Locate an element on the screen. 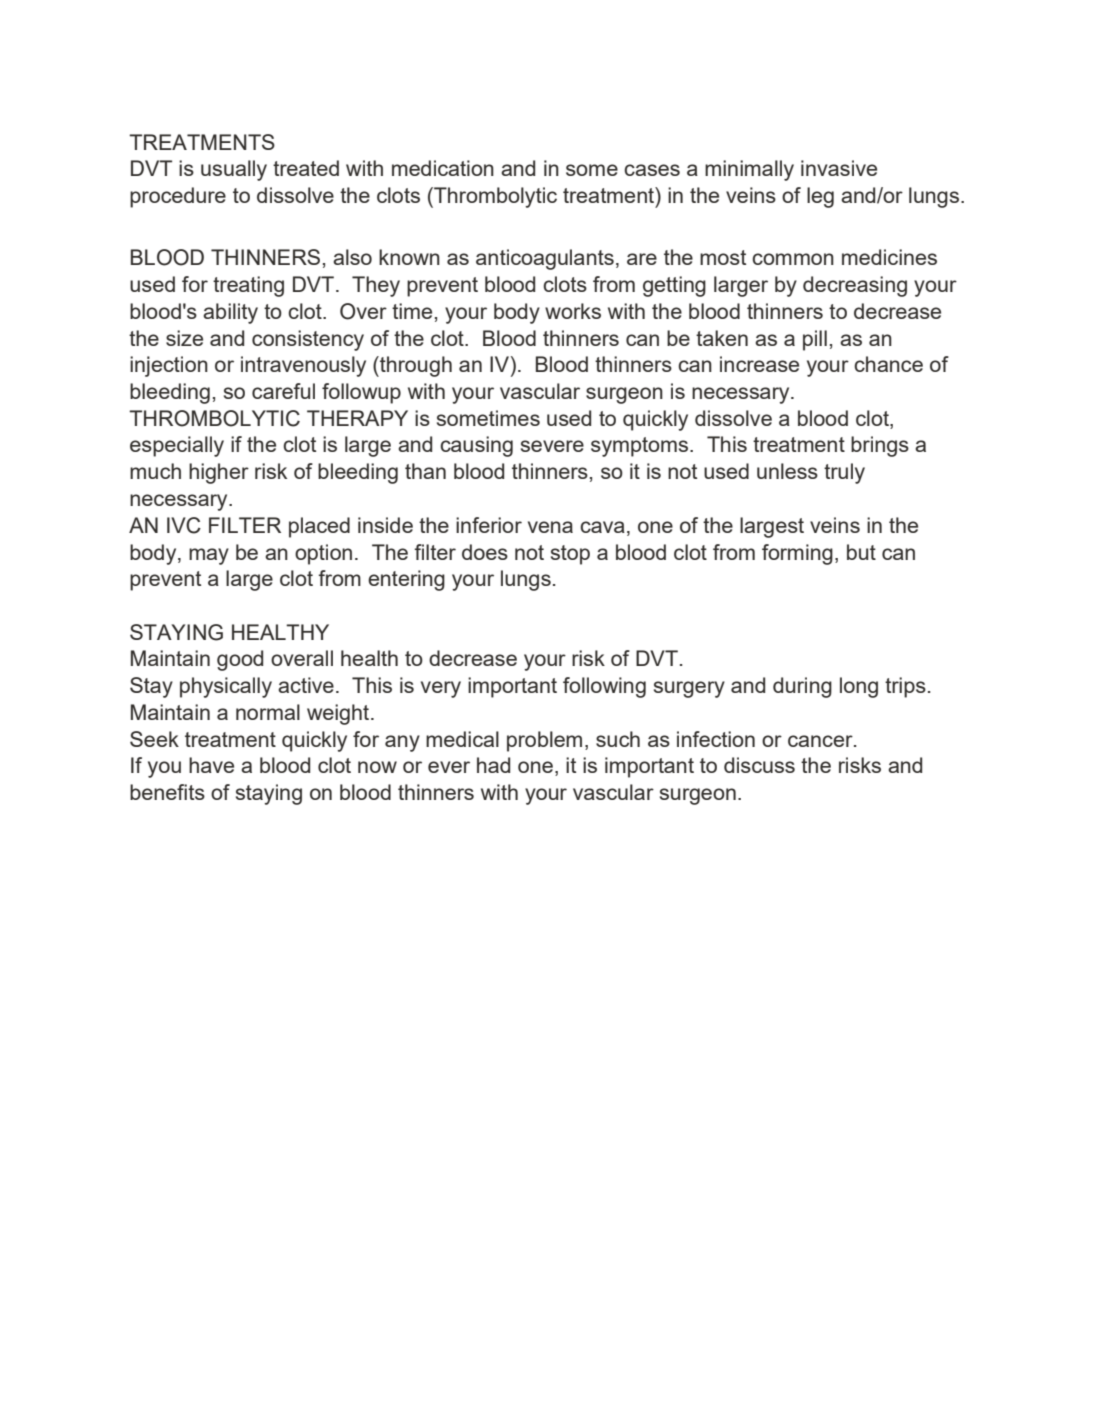 This screenshot has width=1099, height=1422. discuss is located at coordinates (759, 765).
